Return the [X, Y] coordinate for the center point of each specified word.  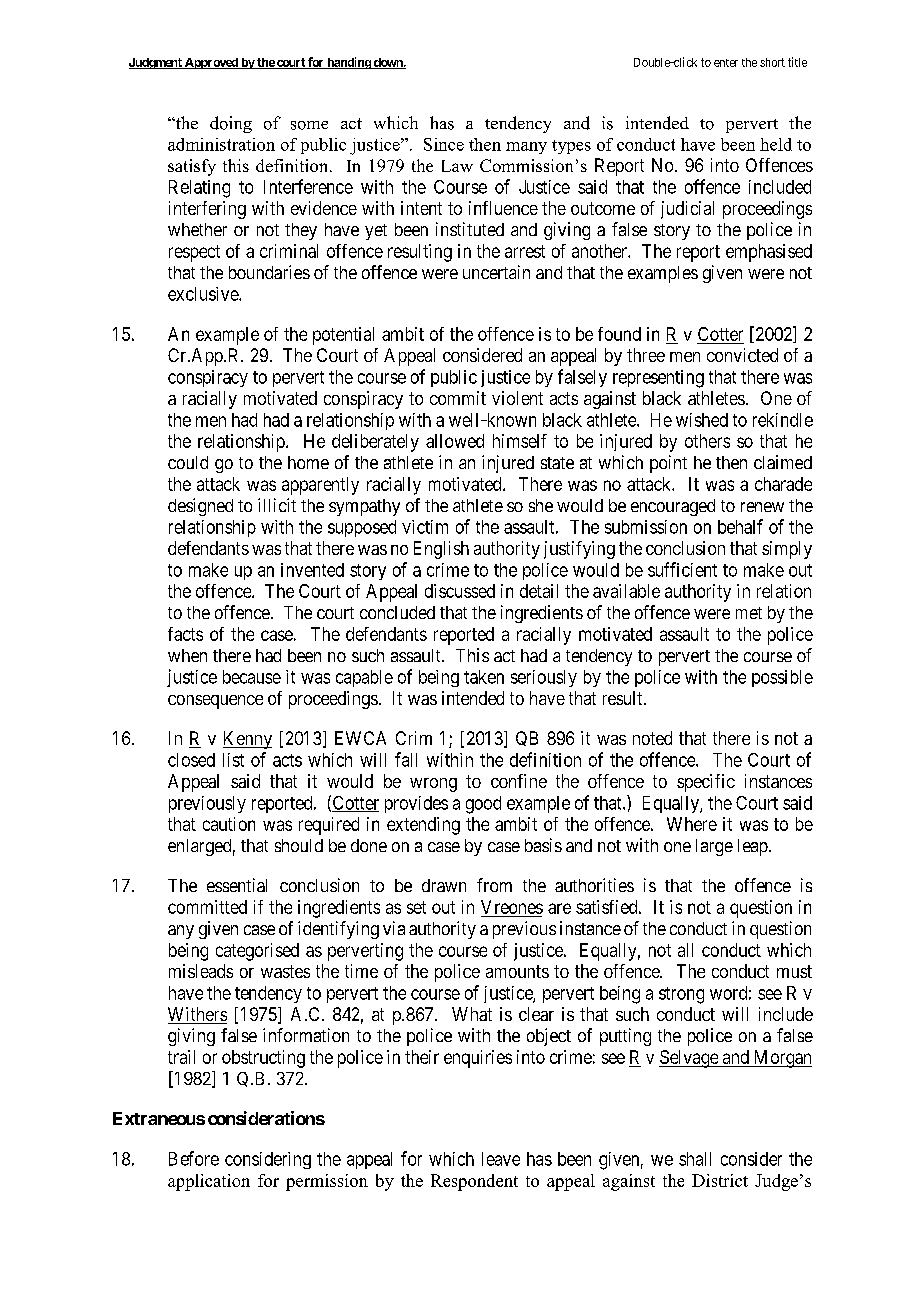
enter [726, 63]
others [707, 441]
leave [501, 1159]
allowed [455, 441]
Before [194, 1158]
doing [231, 124]
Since [444, 144]
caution [229, 824]
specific [706, 783]
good [483, 805]
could [188, 462]
